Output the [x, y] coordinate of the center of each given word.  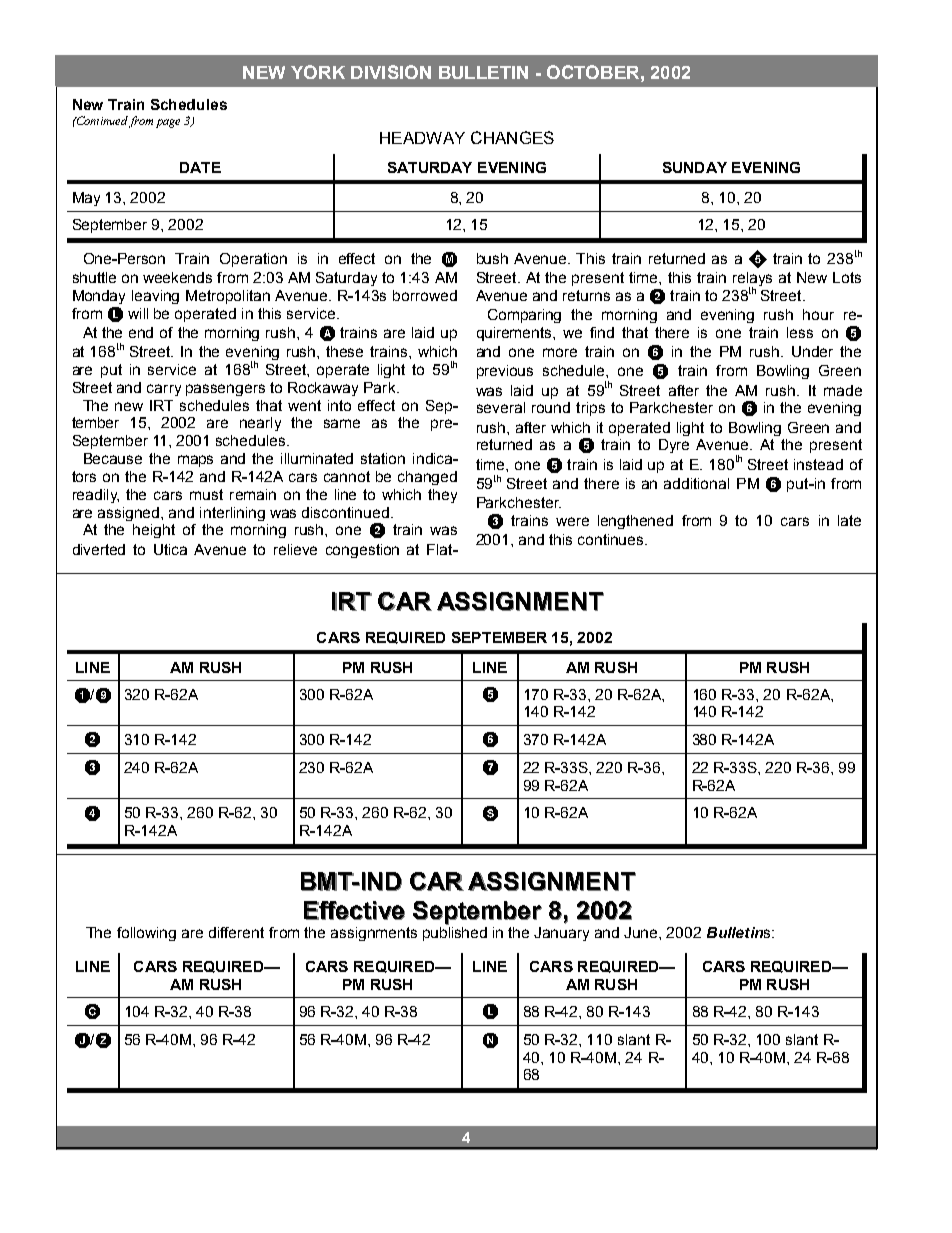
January [561, 934]
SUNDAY [695, 167]
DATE [200, 167]
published [455, 934]
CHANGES [512, 137]
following [146, 934]
